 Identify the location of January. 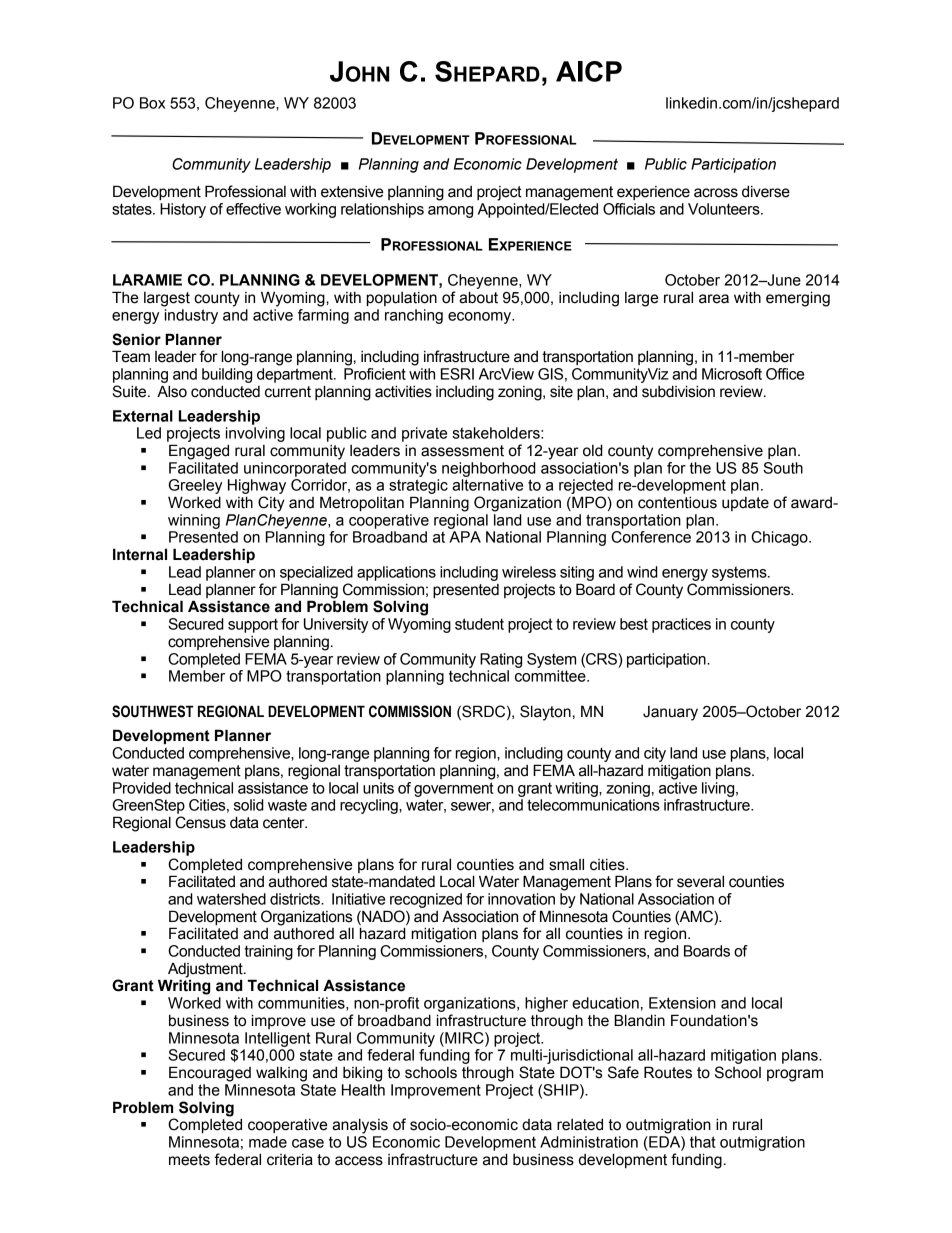
(670, 713).
